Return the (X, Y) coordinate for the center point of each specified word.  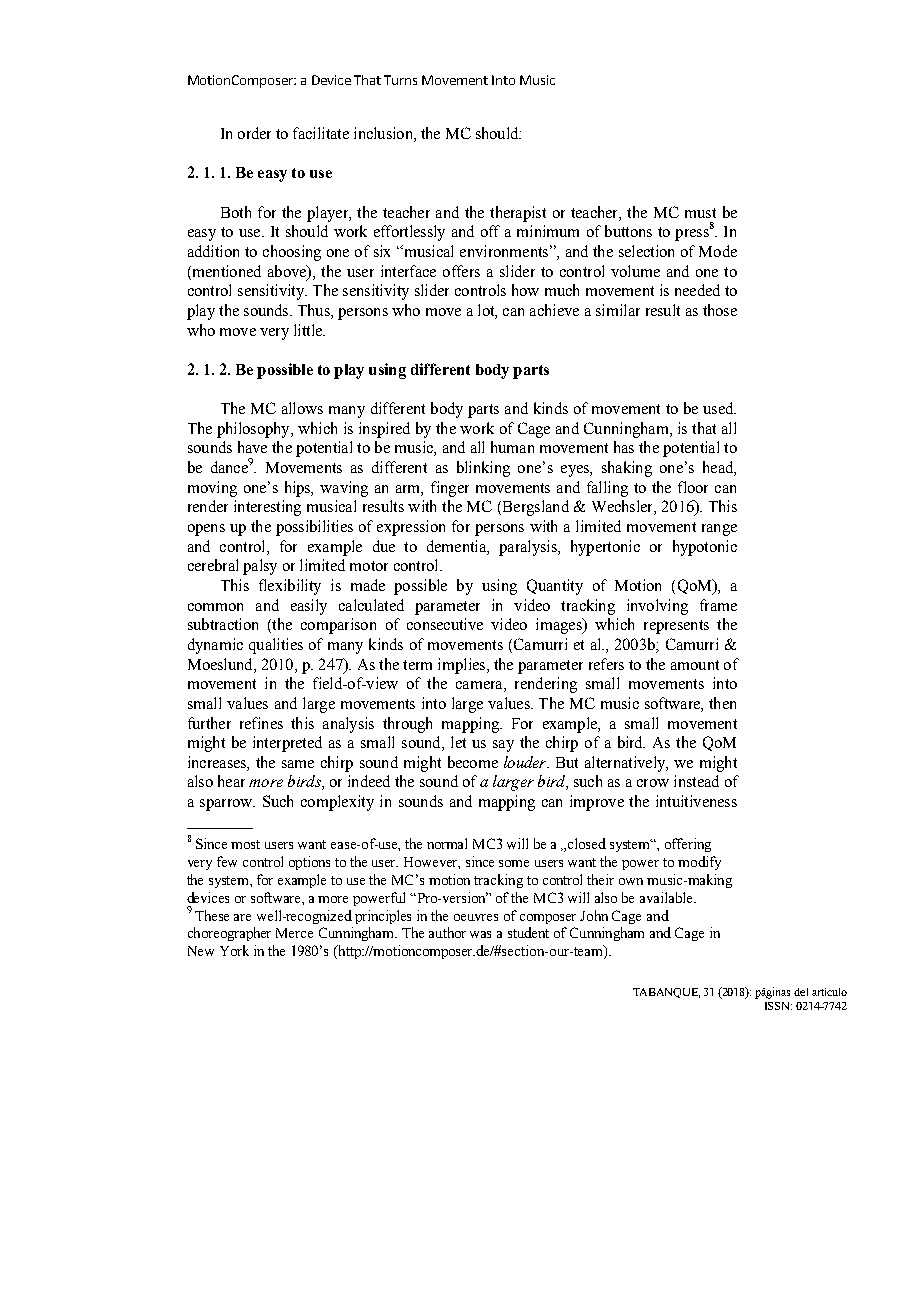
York (234, 950)
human (512, 447)
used (719, 408)
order (254, 133)
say (503, 746)
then (722, 703)
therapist (518, 214)
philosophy (254, 430)
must (700, 213)
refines (261, 723)
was (480, 934)
